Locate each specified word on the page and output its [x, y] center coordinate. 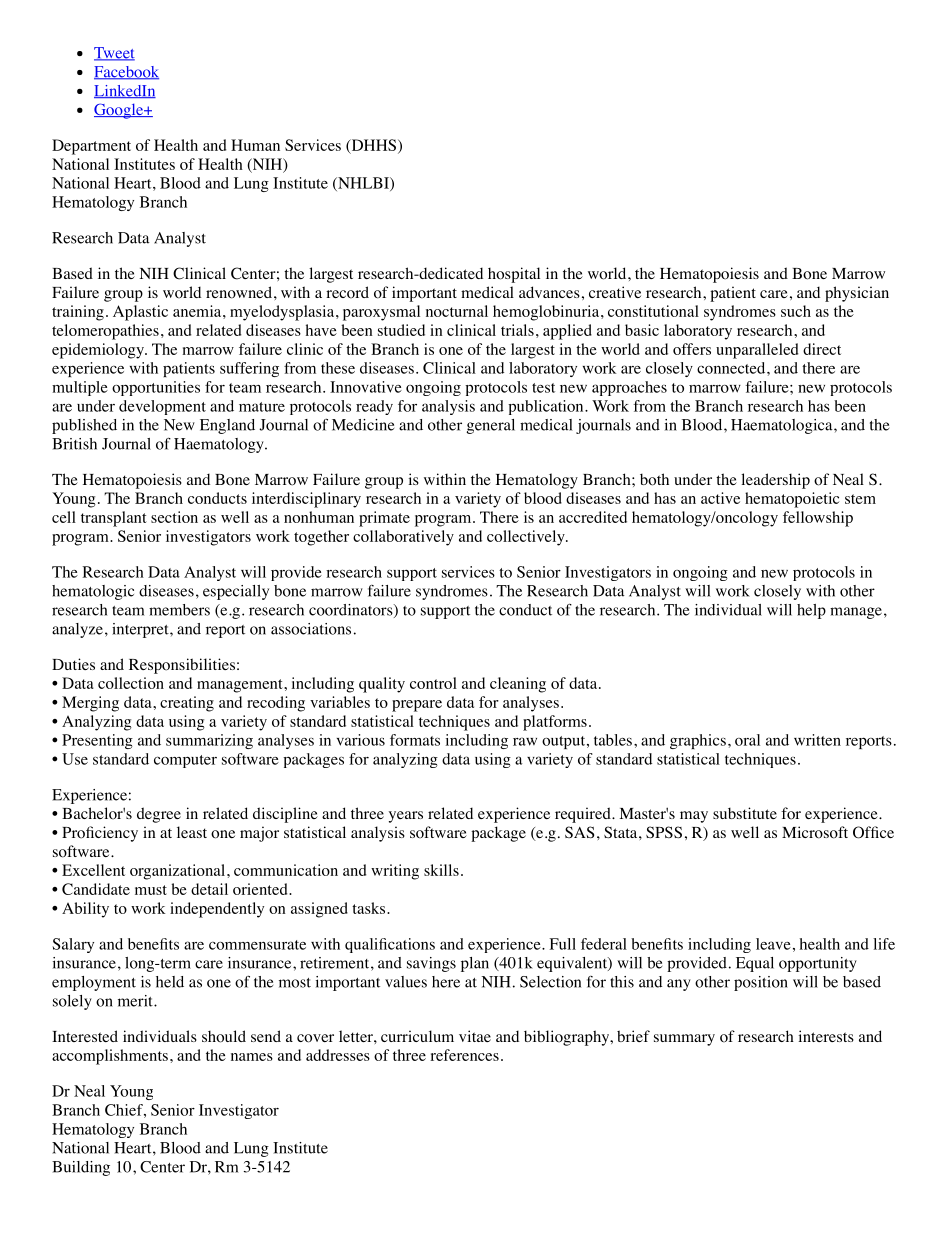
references [464, 1055]
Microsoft [815, 832]
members [179, 610]
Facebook [126, 73]
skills [441, 870]
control [433, 683]
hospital [514, 275]
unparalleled [757, 351]
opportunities [156, 388]
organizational [177, 872]
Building [81, 1168]
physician [857, 294]
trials [517, 330]
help [811, 611]
